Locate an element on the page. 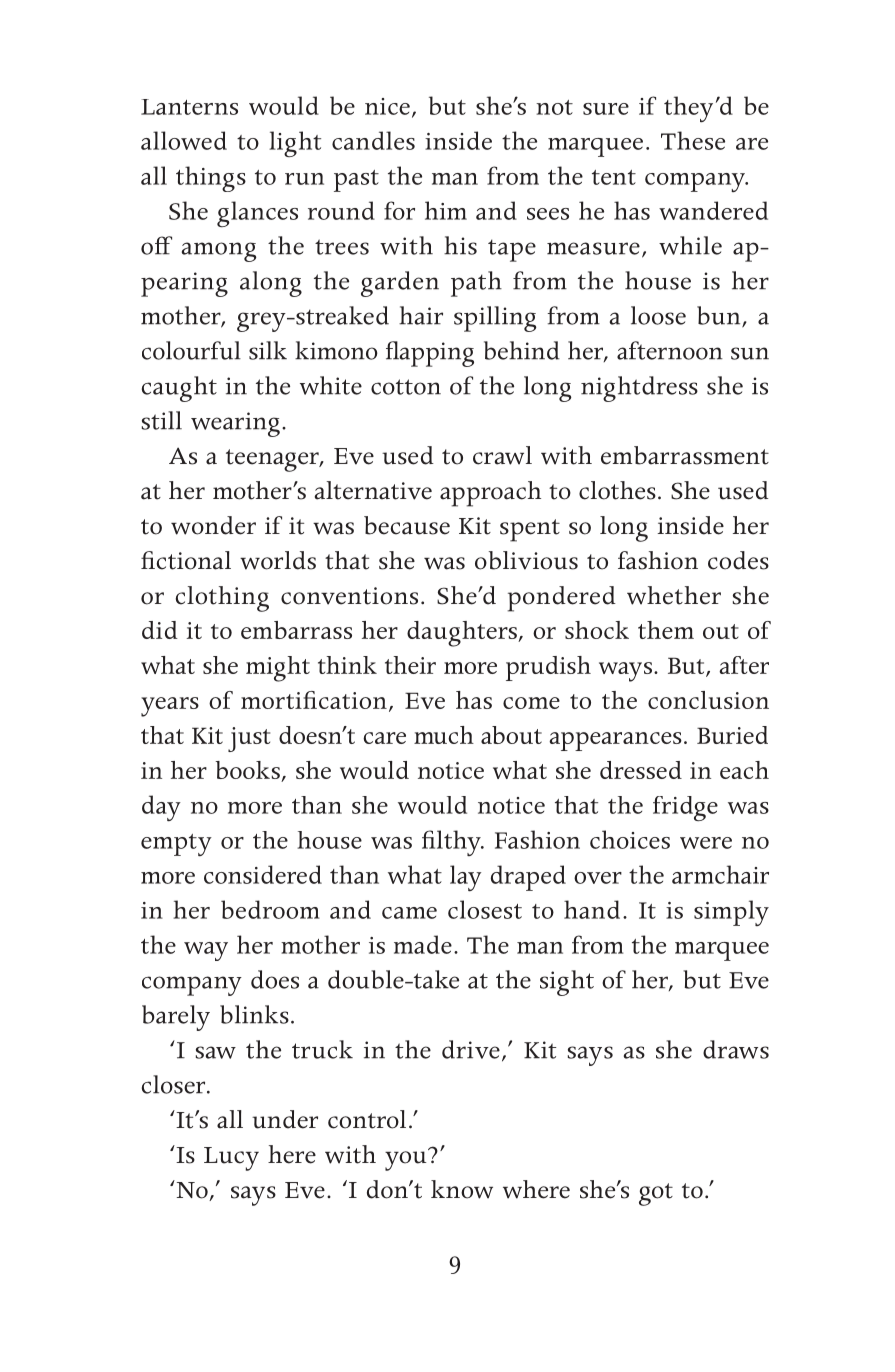 The image size is (895, 1372). closest is located at coordinates (485, 909).
